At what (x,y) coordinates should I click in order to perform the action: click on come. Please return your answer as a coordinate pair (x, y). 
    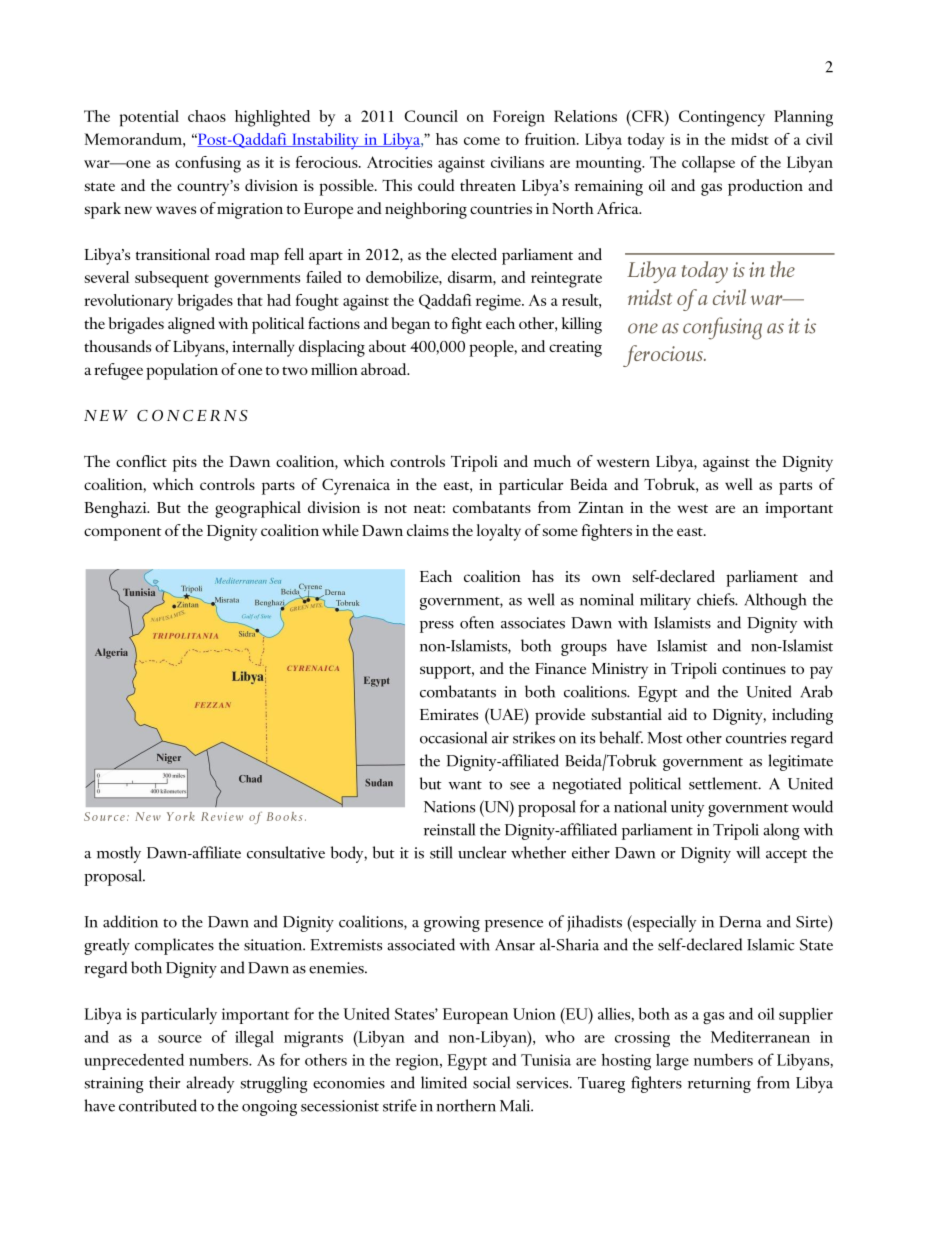
    Looking at the image, I should click on (482, 141).
